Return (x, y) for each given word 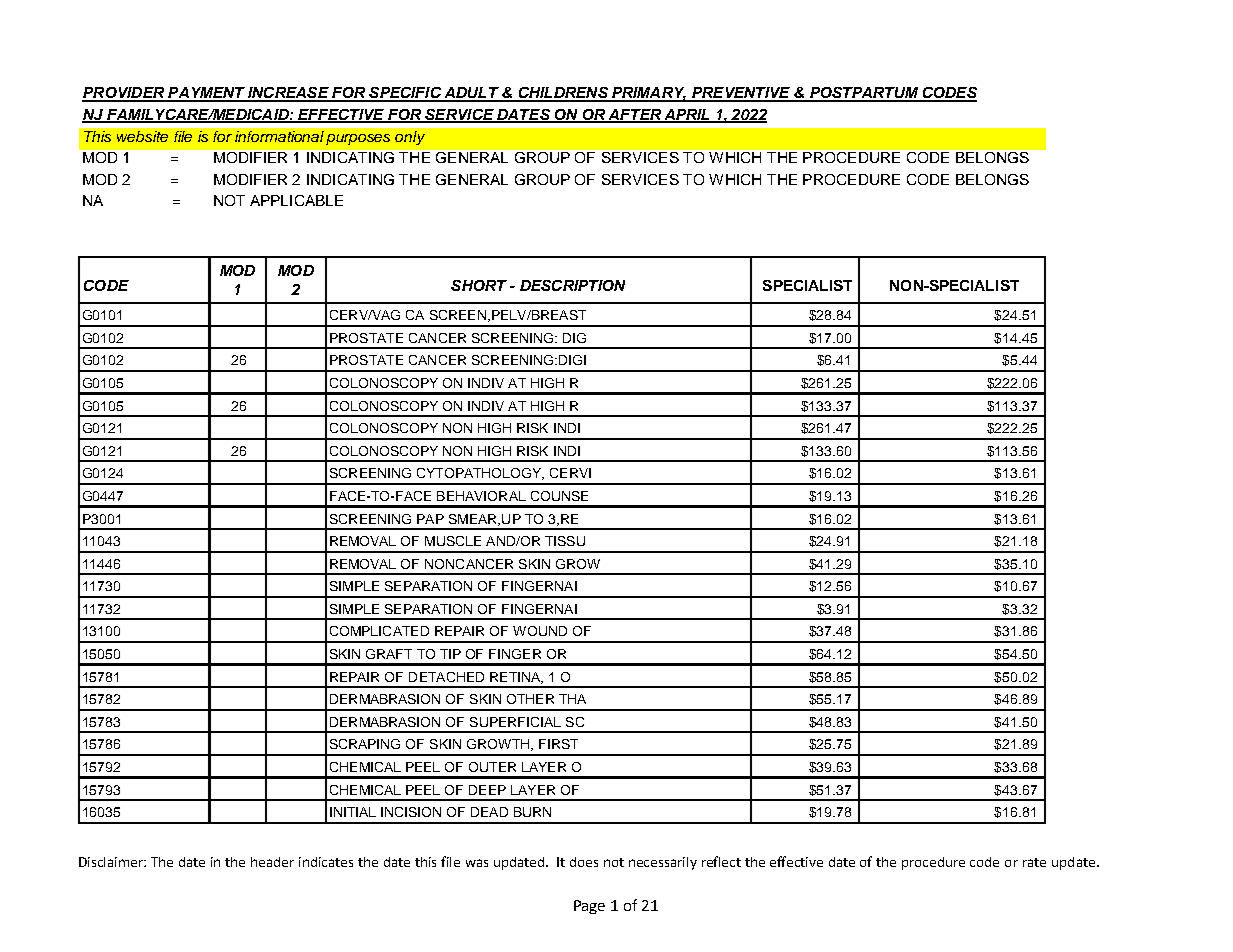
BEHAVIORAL (481, 496)
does (584, 862)
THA (572, 699)
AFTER (634, 115)
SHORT (479, 285)
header (272, 862)
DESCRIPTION (572, 285)
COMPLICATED (379, 631)
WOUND (540, 631)
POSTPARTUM (864, 94)
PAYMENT (206, 94)
